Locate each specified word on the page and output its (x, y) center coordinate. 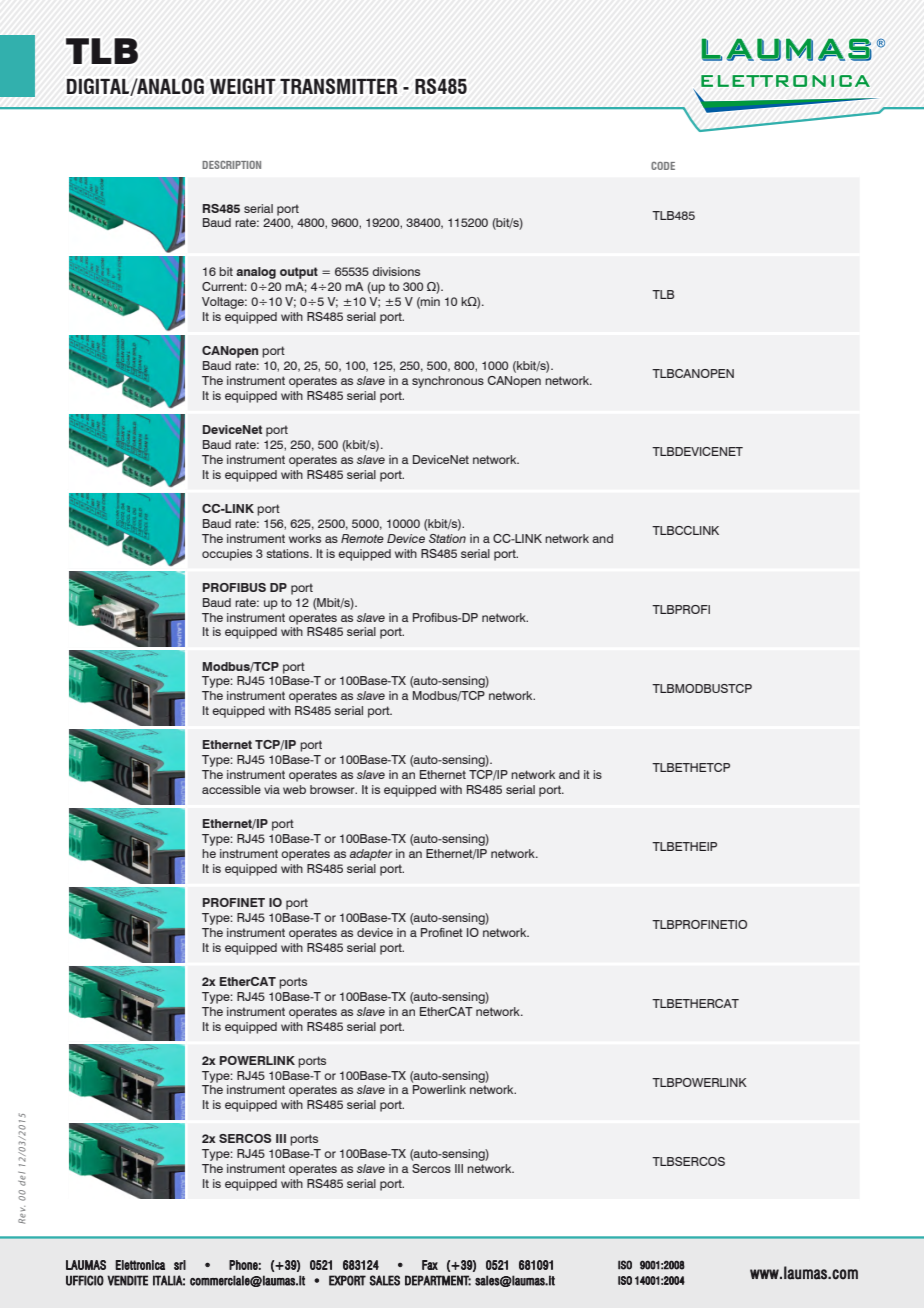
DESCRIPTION (231, 165)
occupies (227, 555)
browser (333, 789)
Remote (362, 538)
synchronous (448, 382)
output (299, 273)
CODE (663, 166)
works (305, 538)
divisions (396, 271)
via (272, 789)
